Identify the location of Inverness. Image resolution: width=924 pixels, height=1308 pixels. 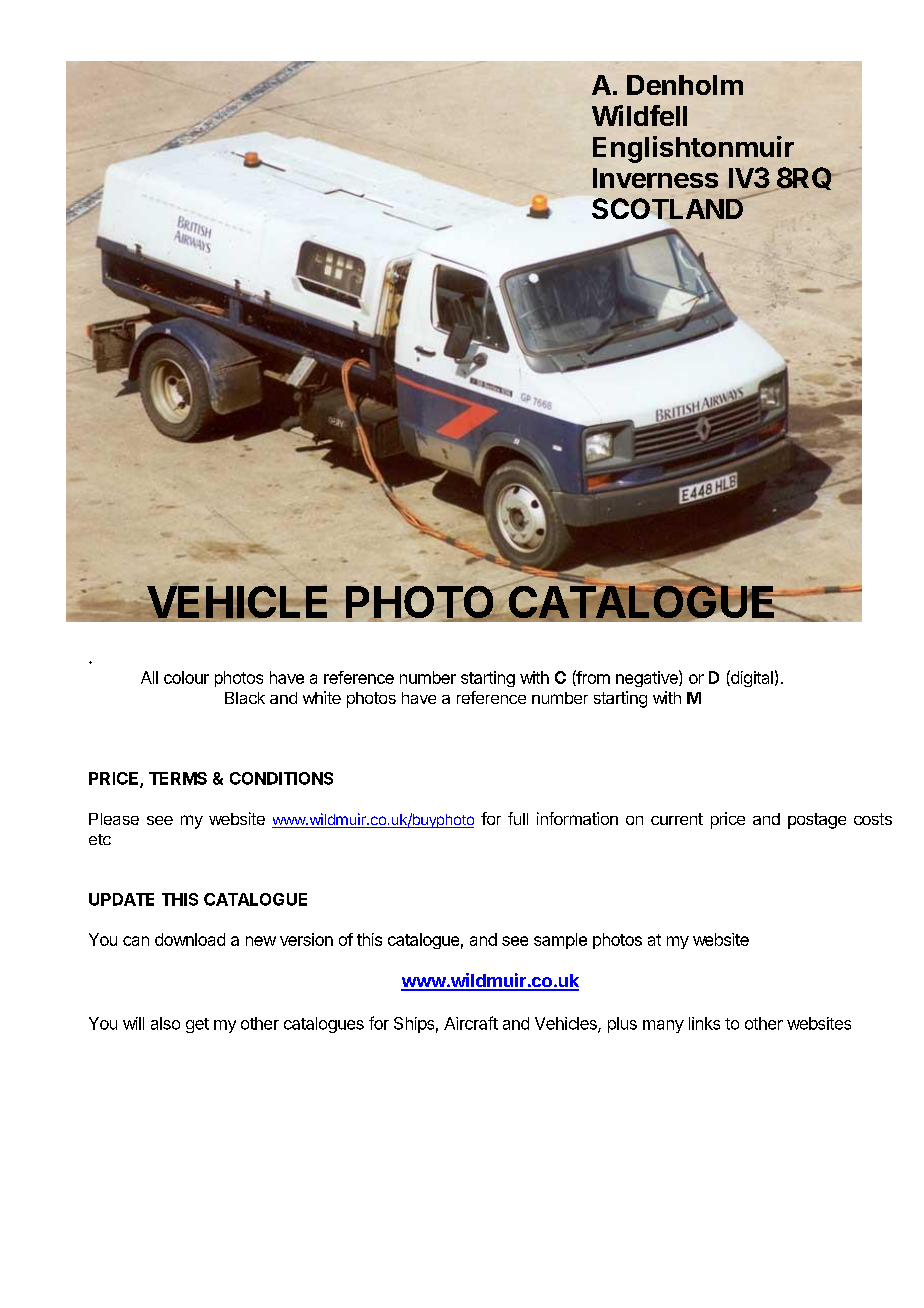
(655, 179).
